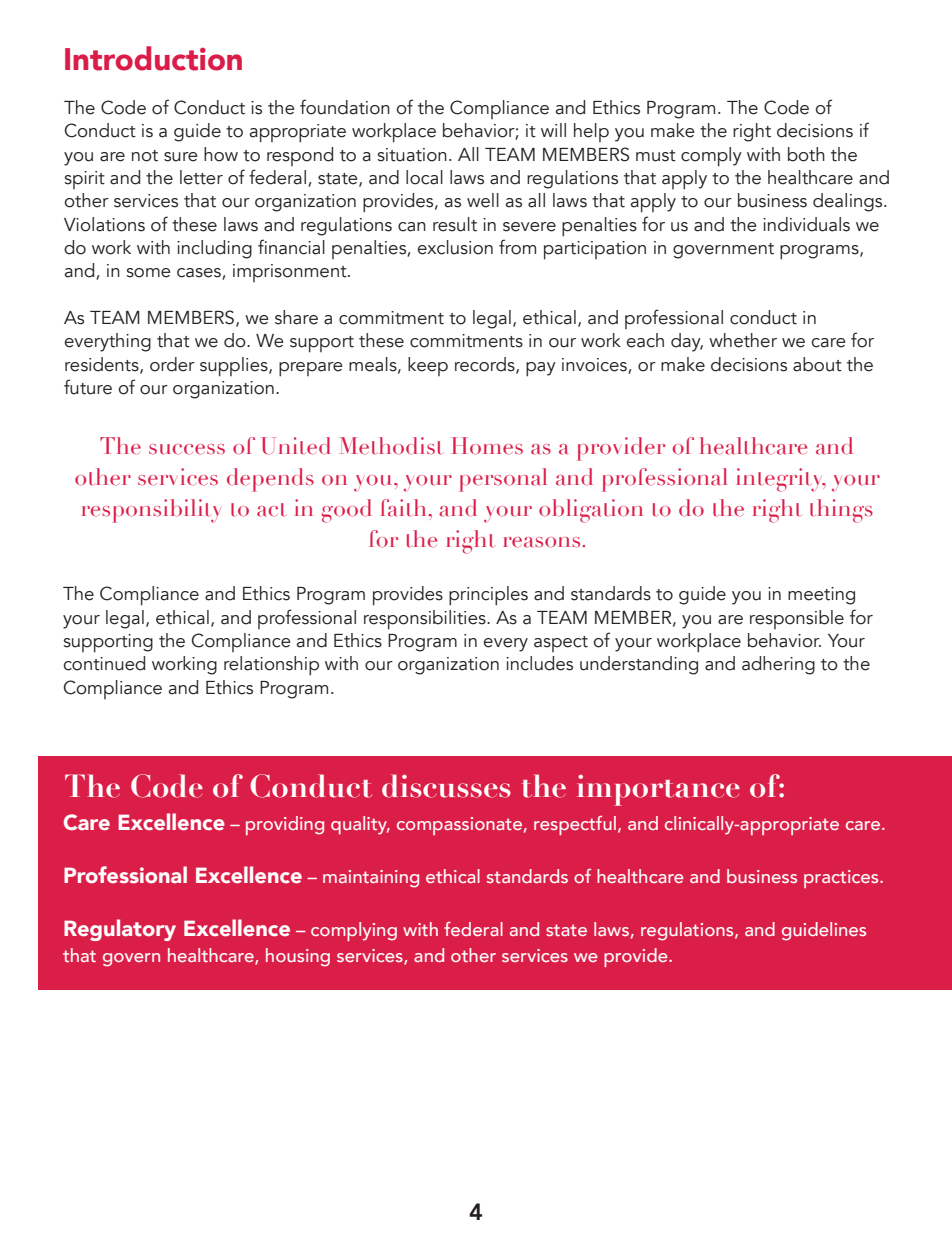  Describe the element at coordinates (150, 511) in the screenshot. I see `responsibility` at that location.
